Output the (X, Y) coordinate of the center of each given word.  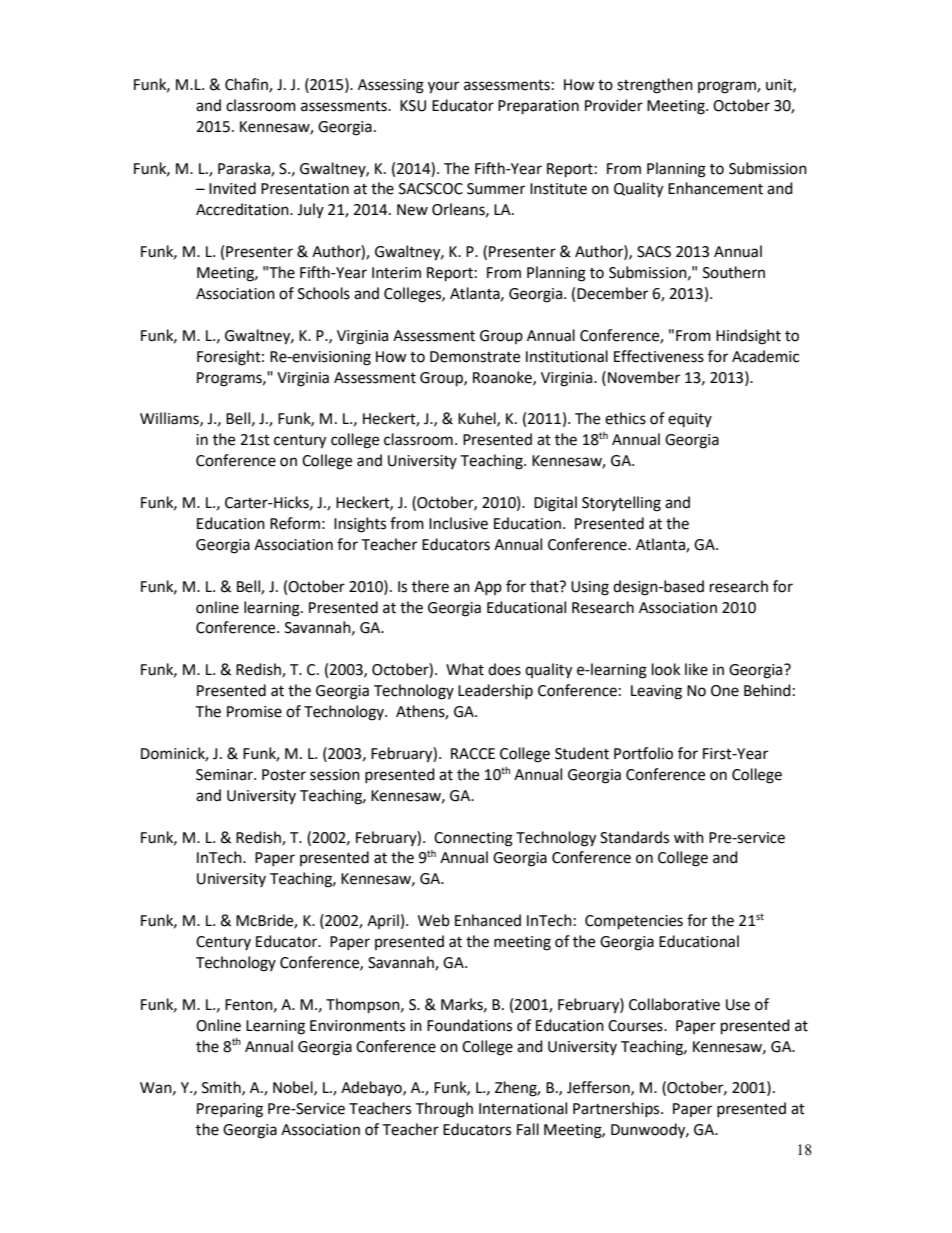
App (488, 588)
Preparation (538, 107)
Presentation (305, 189)
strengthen (655, 86)
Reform (295, 523)
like (696, 669)
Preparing (230, 1110)
